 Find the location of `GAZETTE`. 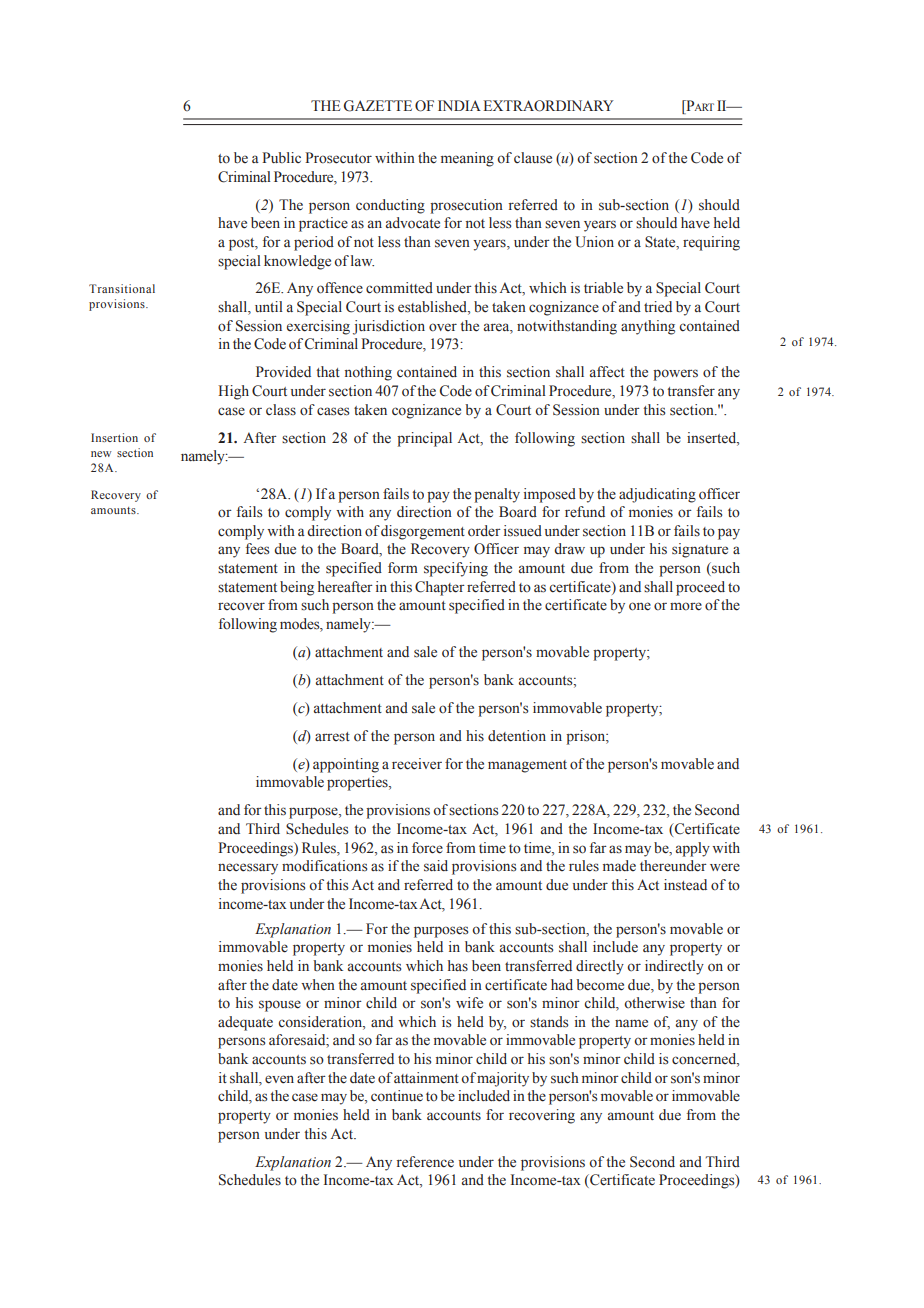

GAZETTE is located at coordinates (378, 106).
